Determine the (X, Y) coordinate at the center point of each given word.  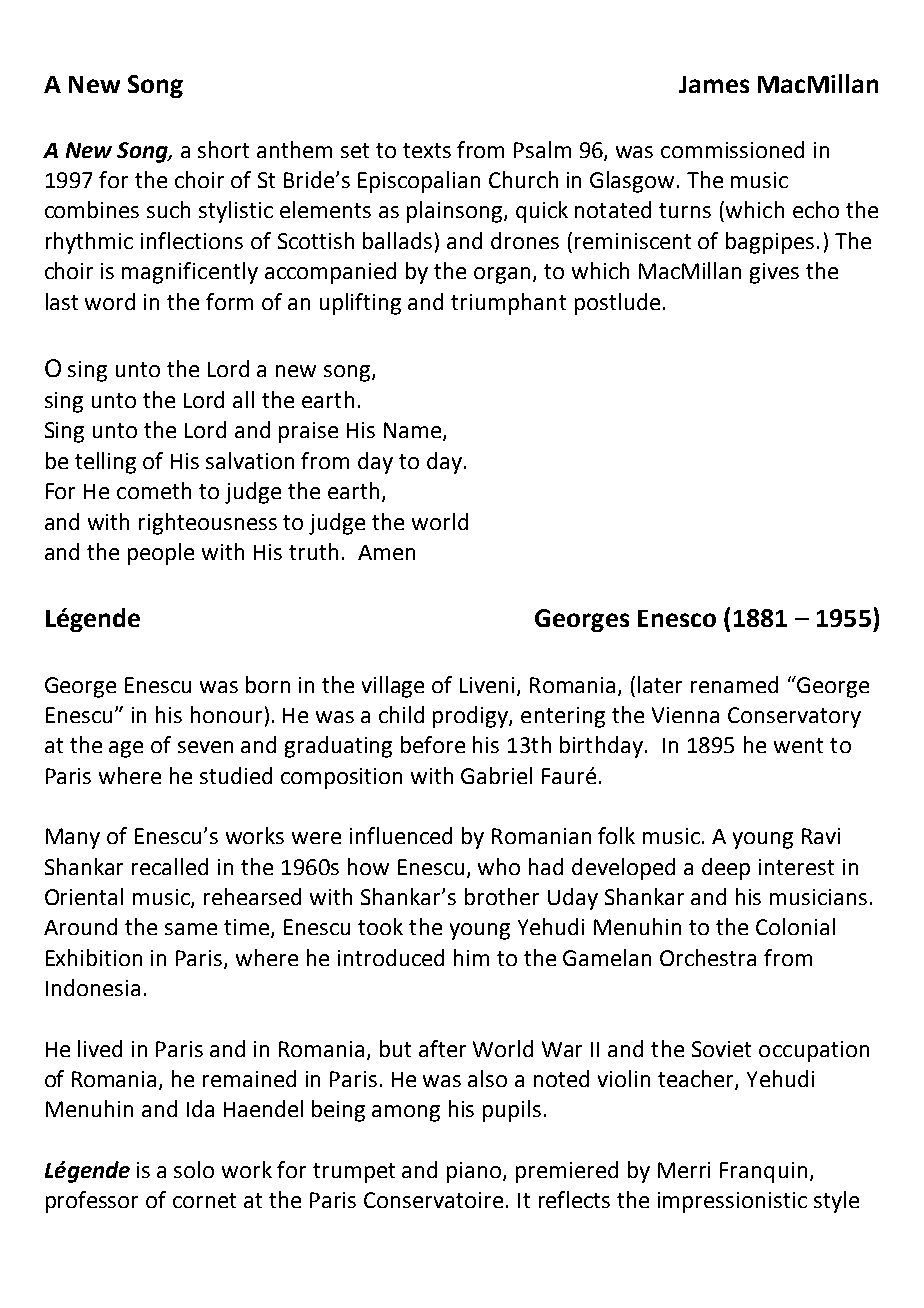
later (660, 684)
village (393, 687)
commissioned (732, 149)
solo (194, 1169)
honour (226, 714)
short (223, 149)
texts (427, 150)
